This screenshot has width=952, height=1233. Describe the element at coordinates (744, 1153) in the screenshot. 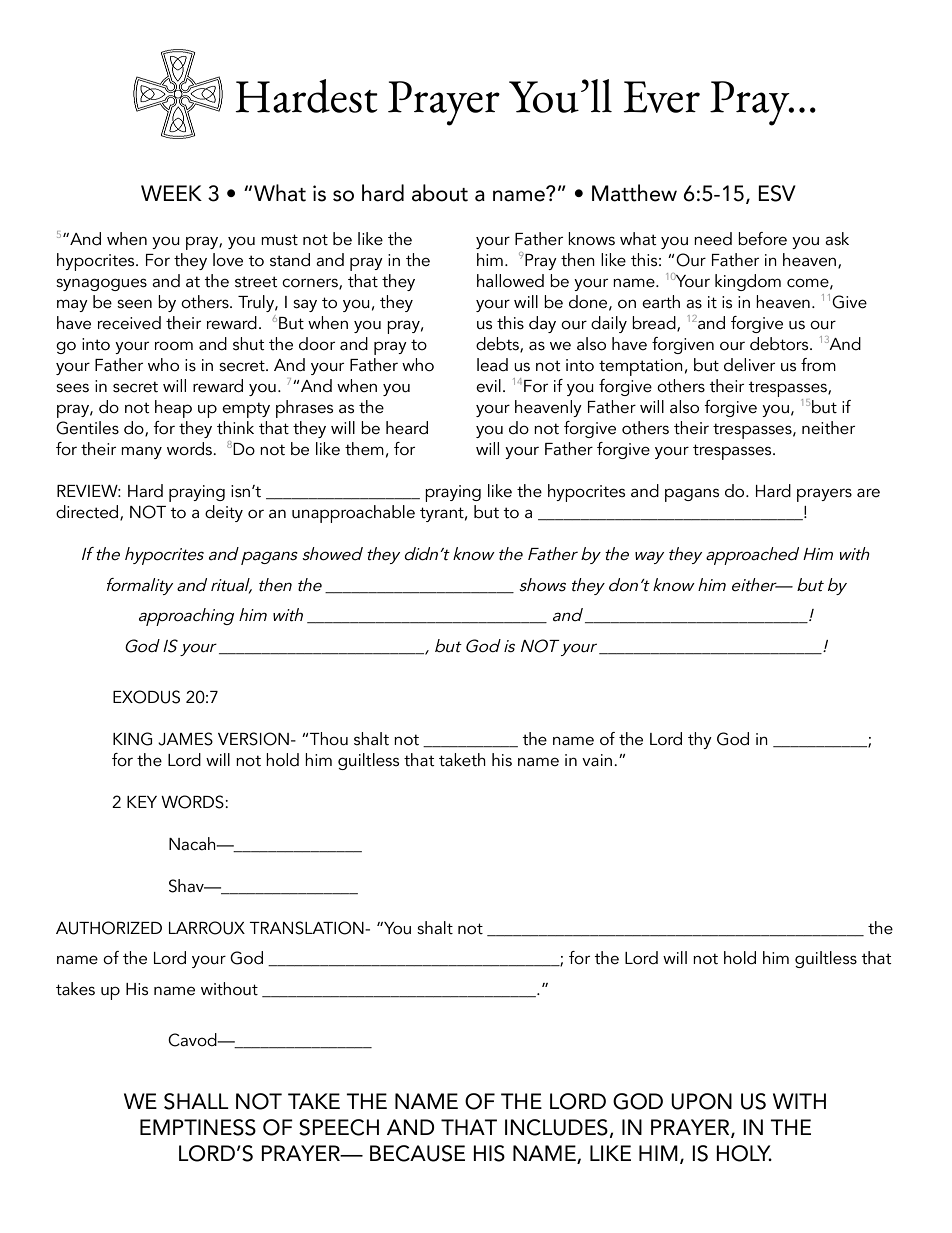

I see `HOLY` at that location.
